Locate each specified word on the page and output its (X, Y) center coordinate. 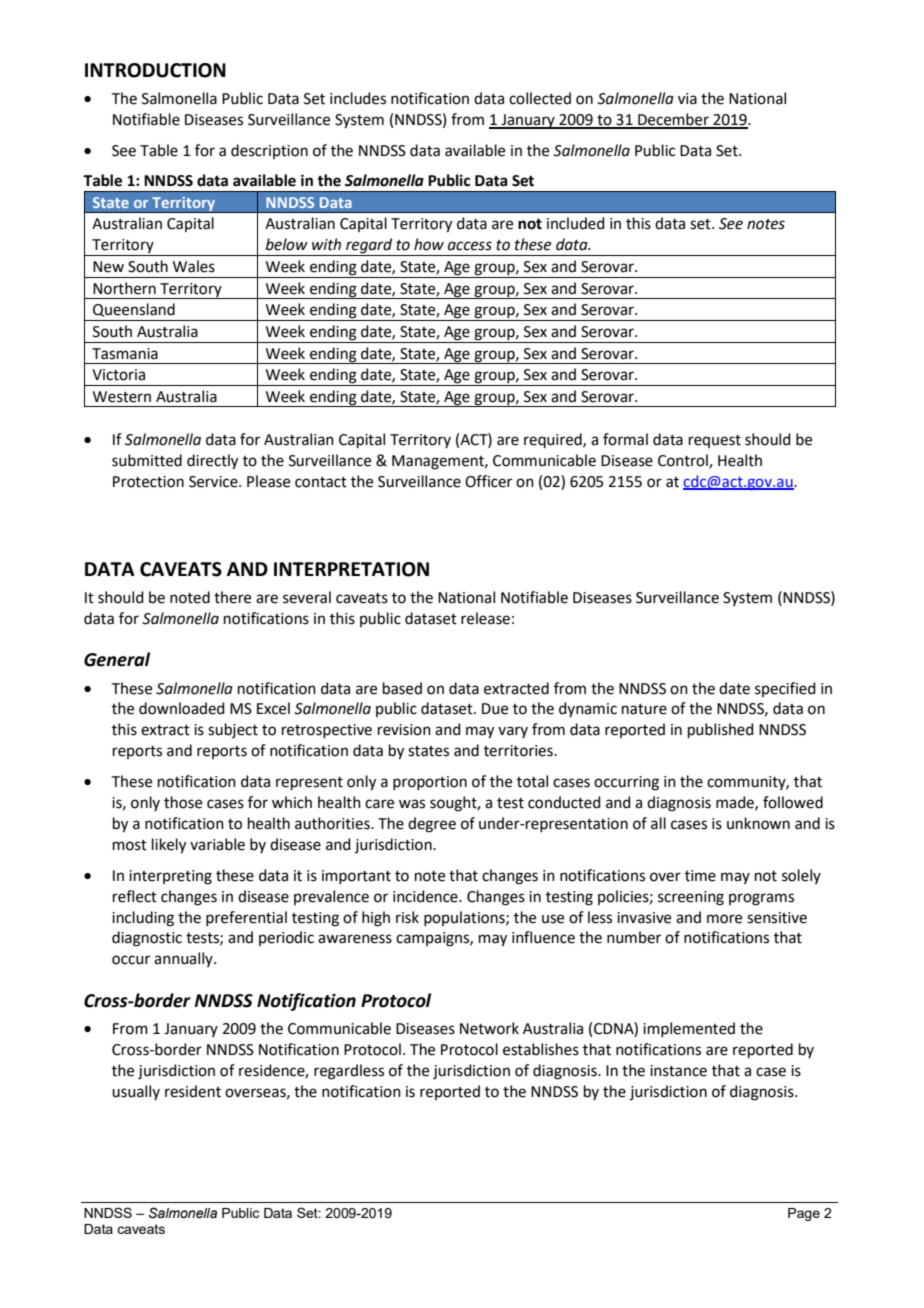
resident (193, 1091)
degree (432, 825)
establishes (541, 1049)
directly (212, 462)
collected (540, 98)
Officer (488, 481)
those (183, 802)
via (687, 99)
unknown (758, 823)
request (715, 441)
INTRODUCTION (155, 70)
